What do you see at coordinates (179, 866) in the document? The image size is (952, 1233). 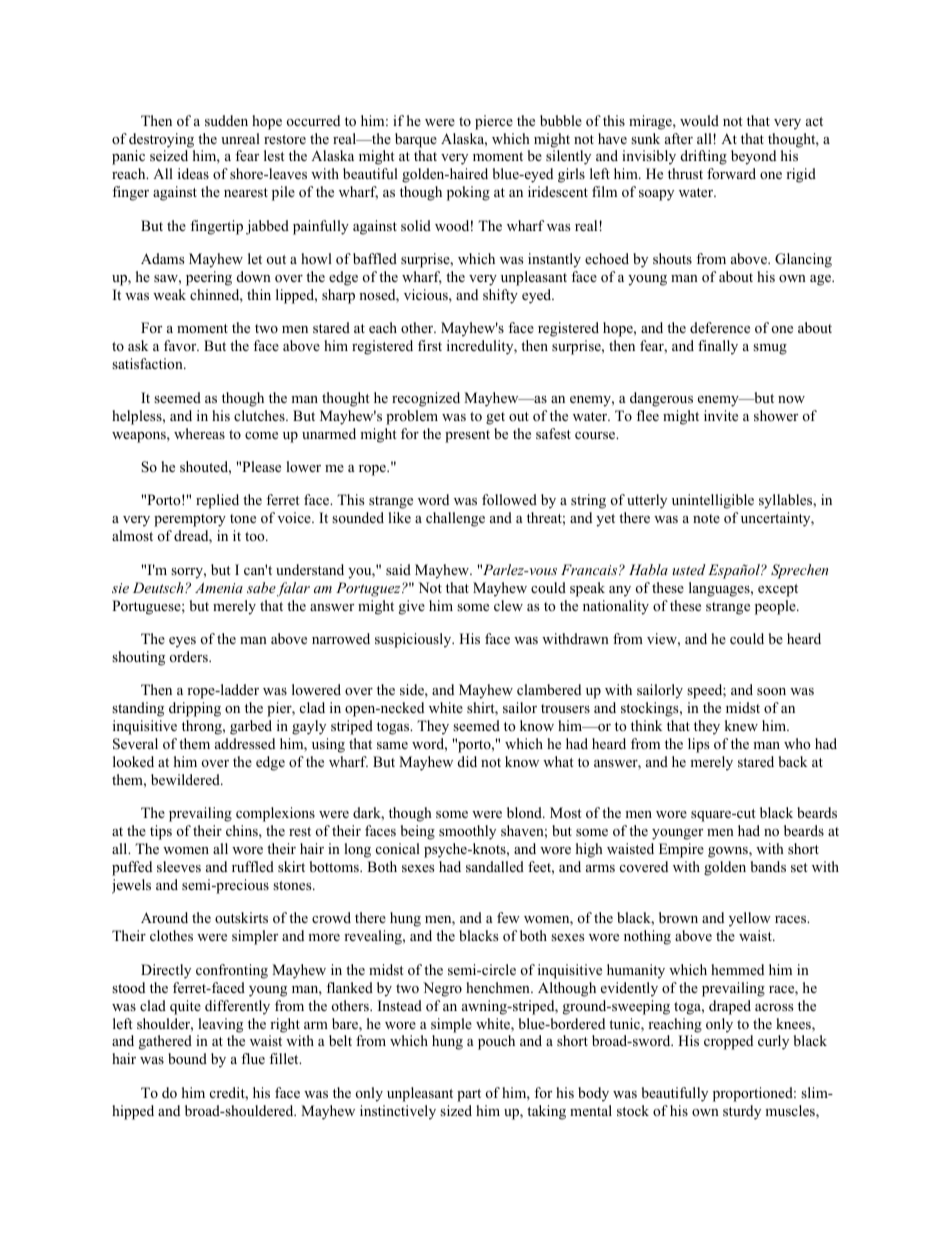 I see `sleeves` at bounding box center [179, 866].
